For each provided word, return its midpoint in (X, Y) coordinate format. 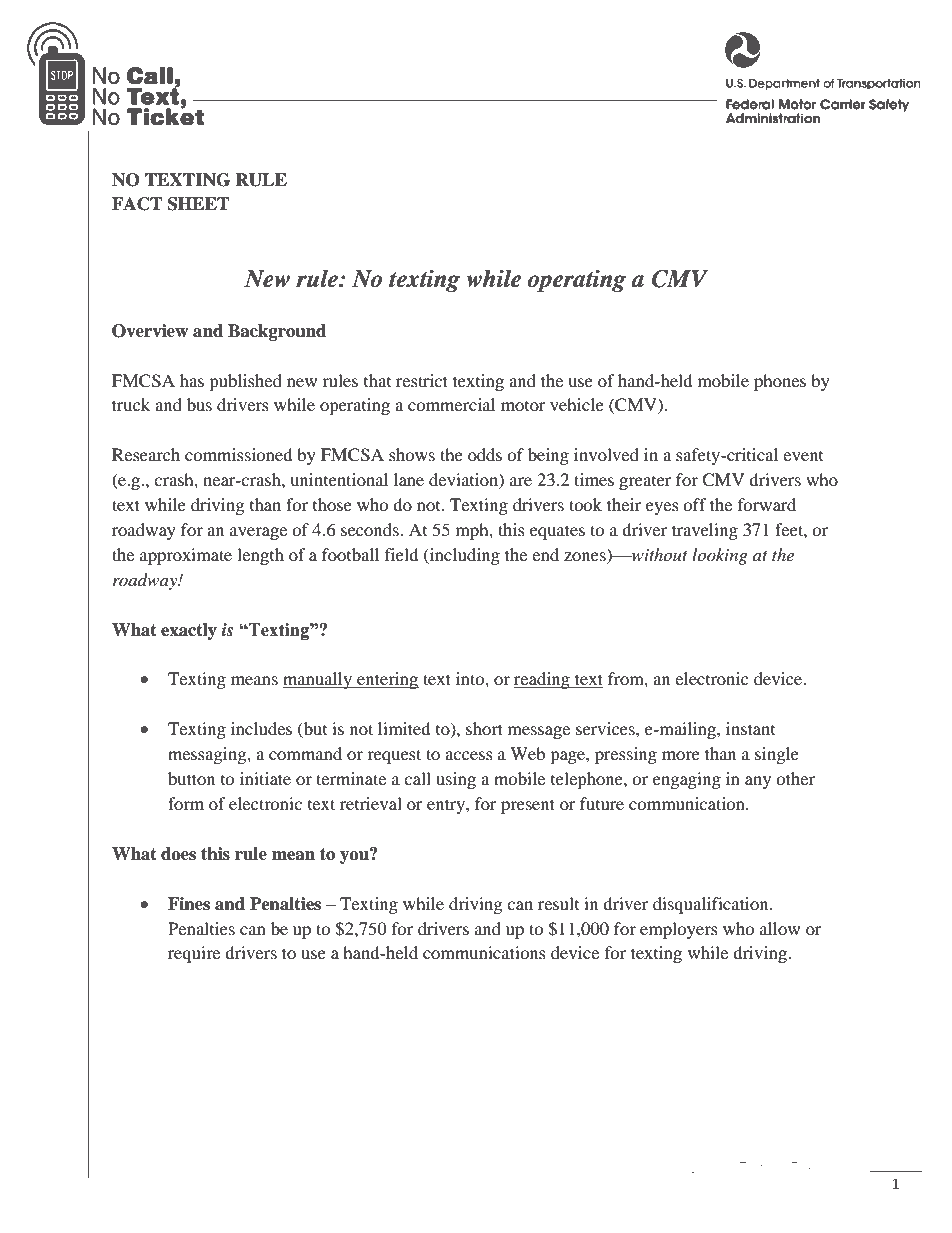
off (695, 504)
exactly (189, 631)
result (558, 903)
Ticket (807, 1167)
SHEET (198, 204)
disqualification (712, 905)
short (484, 728)
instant (750, 728)
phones (780, 382)
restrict (422, 380)
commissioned (239, 454)
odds (485, 454)
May (125, 1168)
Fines (189, 904)
